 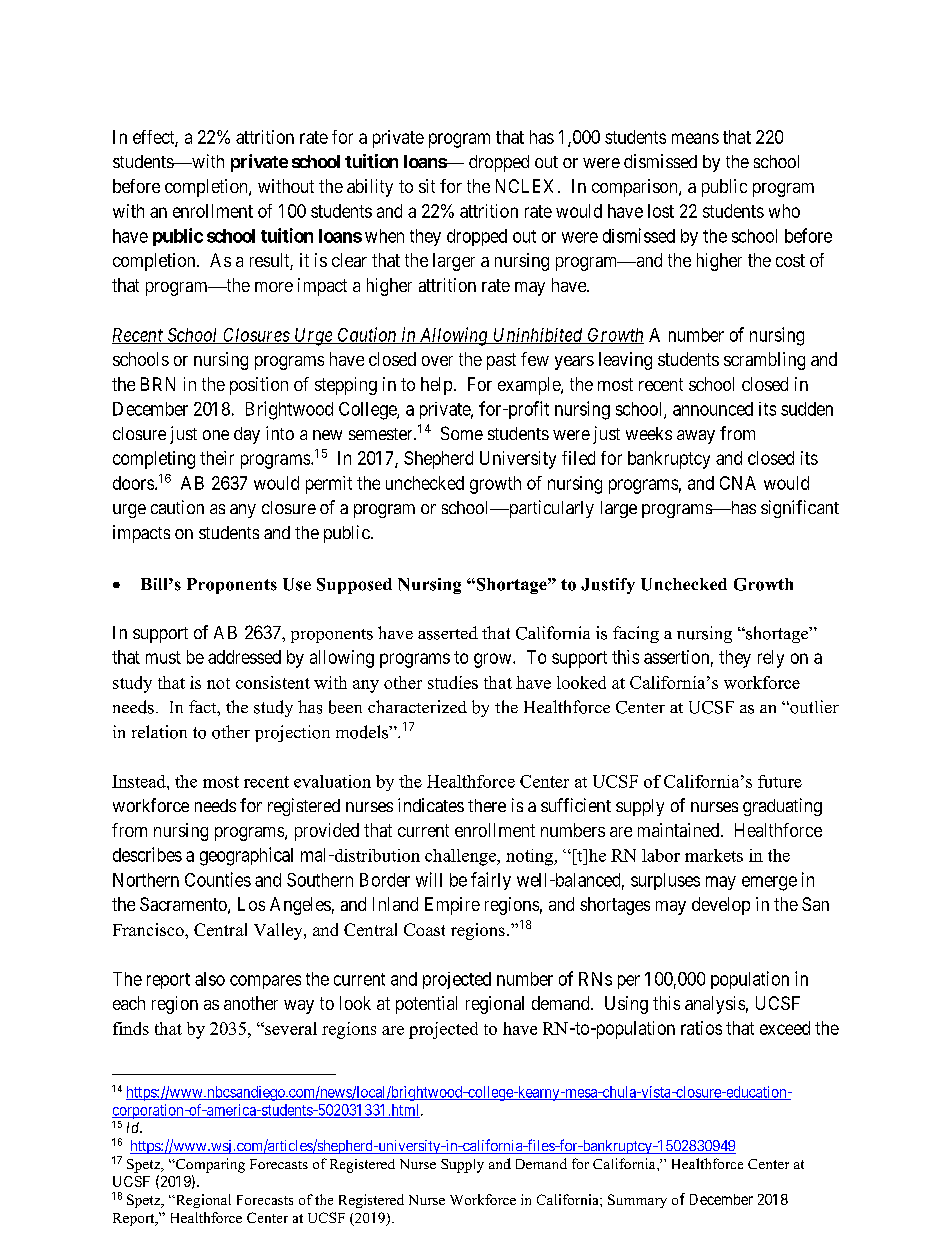 I want to click on ratios, so click(x=701, y=1028).
